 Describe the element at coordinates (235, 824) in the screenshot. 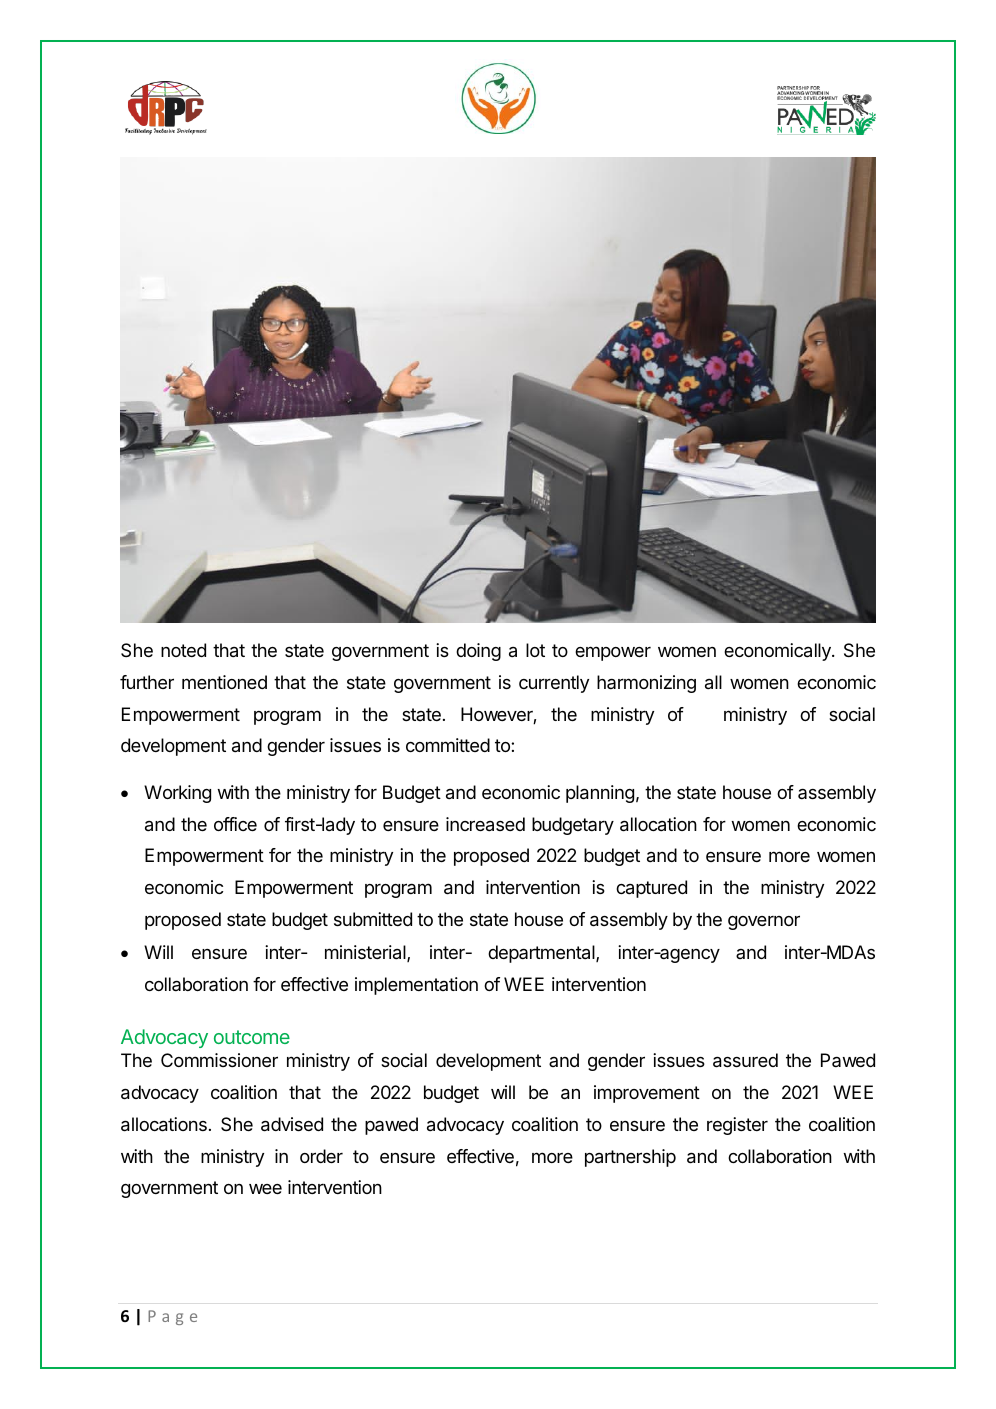

I see `office` at that location.
